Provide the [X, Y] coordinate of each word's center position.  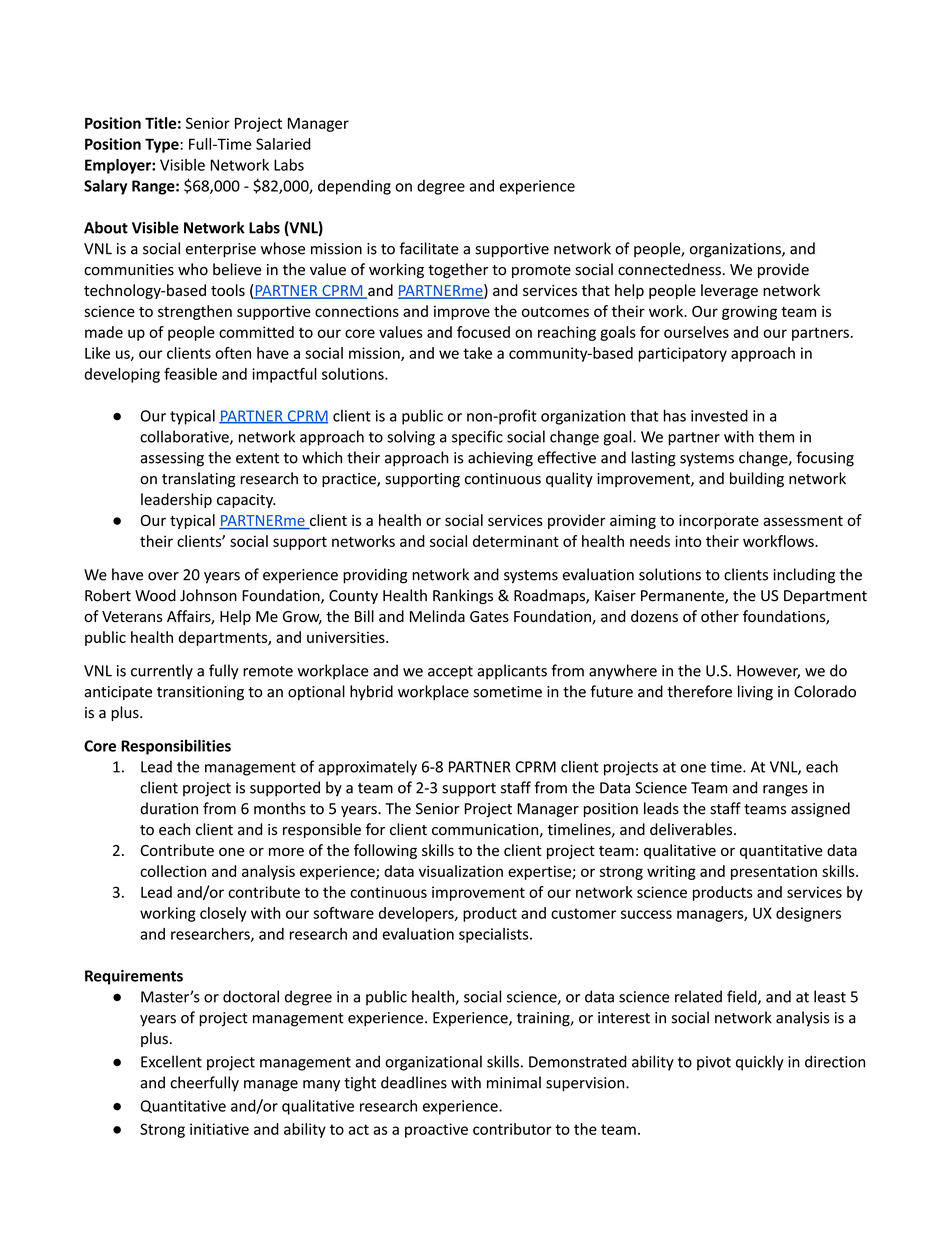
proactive [436, 1130]
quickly [760, 1063]
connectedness [669, 269]
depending [354, 187]
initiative [219, 1129]
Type [163, 145]
